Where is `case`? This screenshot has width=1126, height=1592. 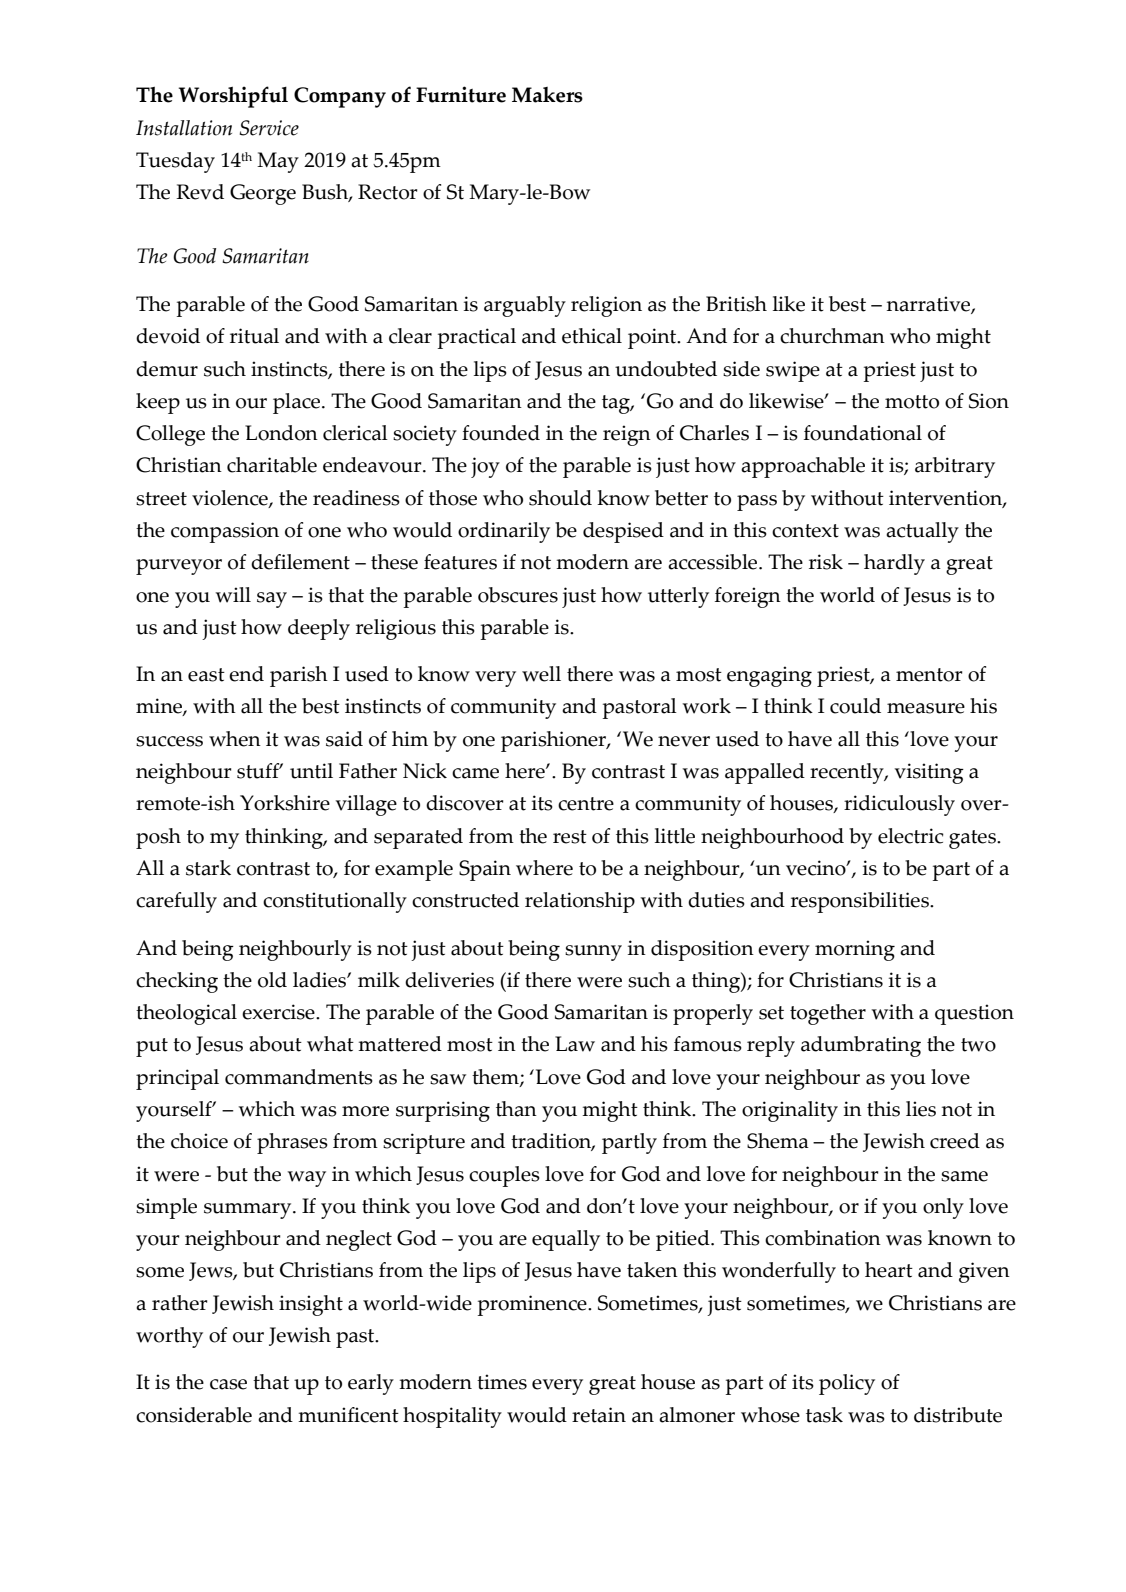
case is located at coordinates (228, 1384).
